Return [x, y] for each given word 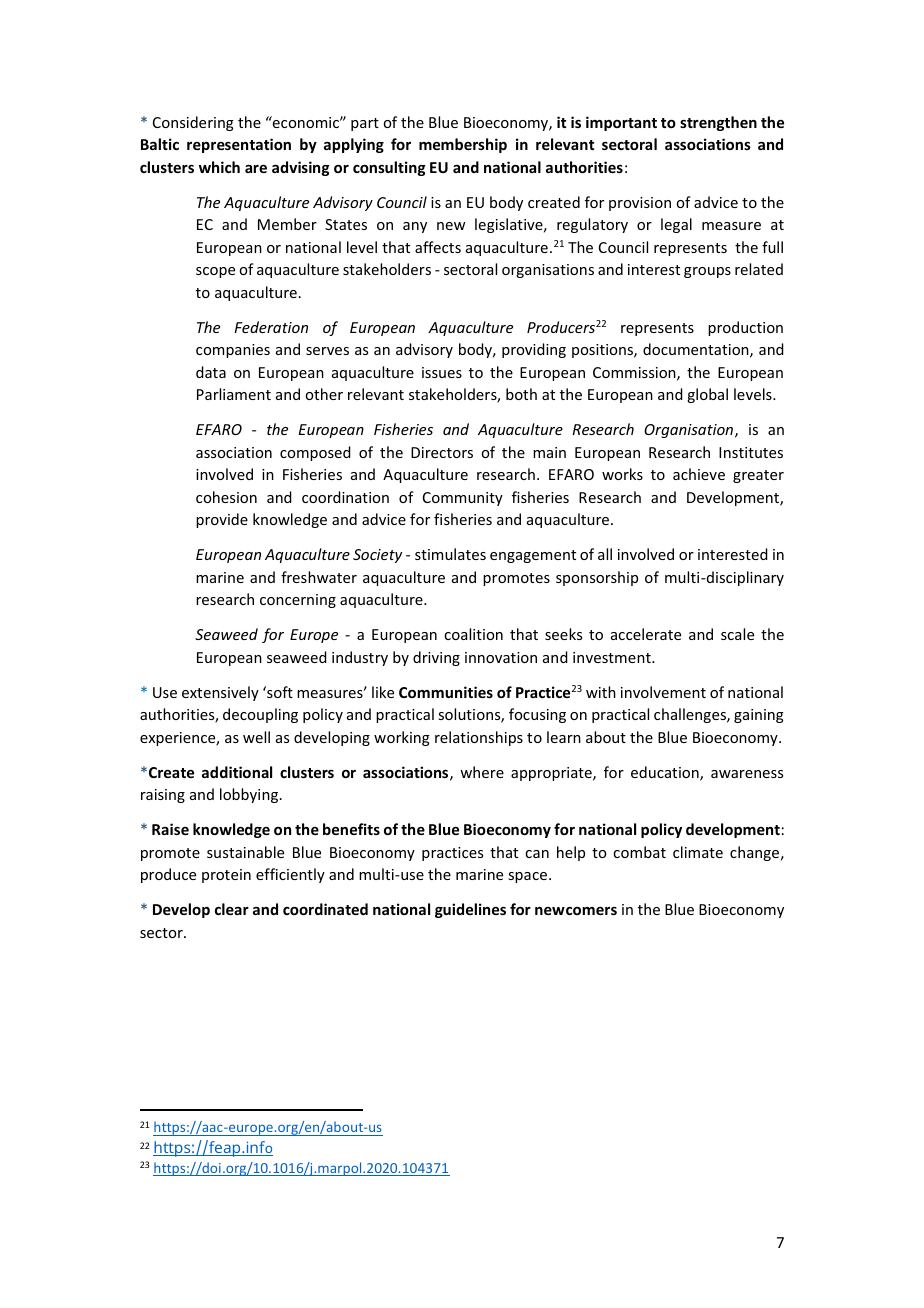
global [707, 395]
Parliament [234, 394]
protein [226, 876]
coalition [473, 634]
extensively [220, 693]
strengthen [718, 123]
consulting [389, 168]
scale [737, 634]
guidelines [470, 910]
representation [239, 145]
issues [442, 372]
